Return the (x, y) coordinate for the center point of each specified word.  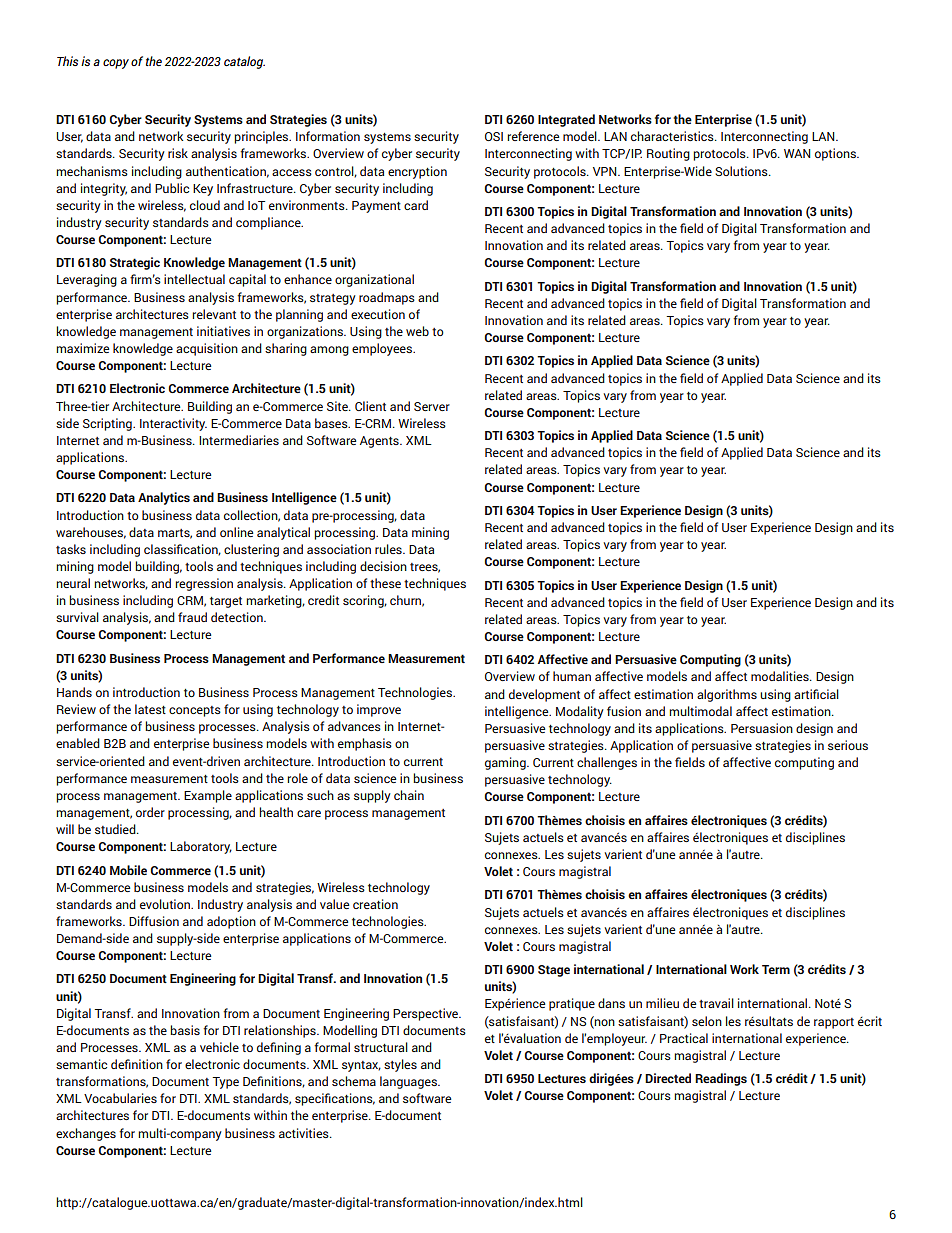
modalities (781, 676)
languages (409, 1082)
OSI (494, 136)
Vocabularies (120, 1098)
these (385, 583)
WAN (797, 153)
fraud (192, 617)
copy (116, 64)
